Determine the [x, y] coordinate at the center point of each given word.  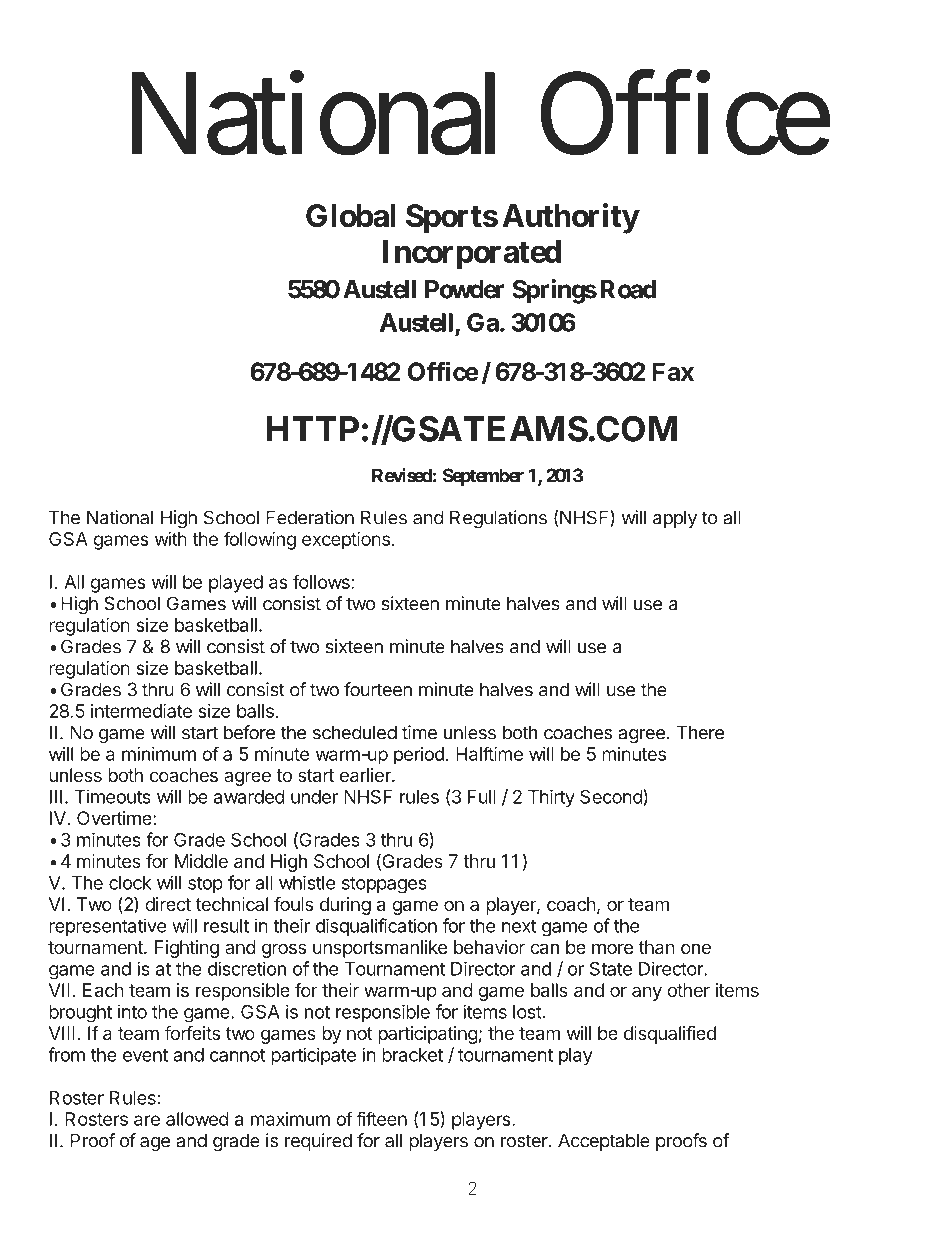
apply [675, 519]
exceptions [346, 541]
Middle [201, 861]
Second [612, 797]
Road [628, 289]
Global [351, 216]
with [171, 539]
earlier [366, 775]
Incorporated [472, 254]
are [147, 1120]
